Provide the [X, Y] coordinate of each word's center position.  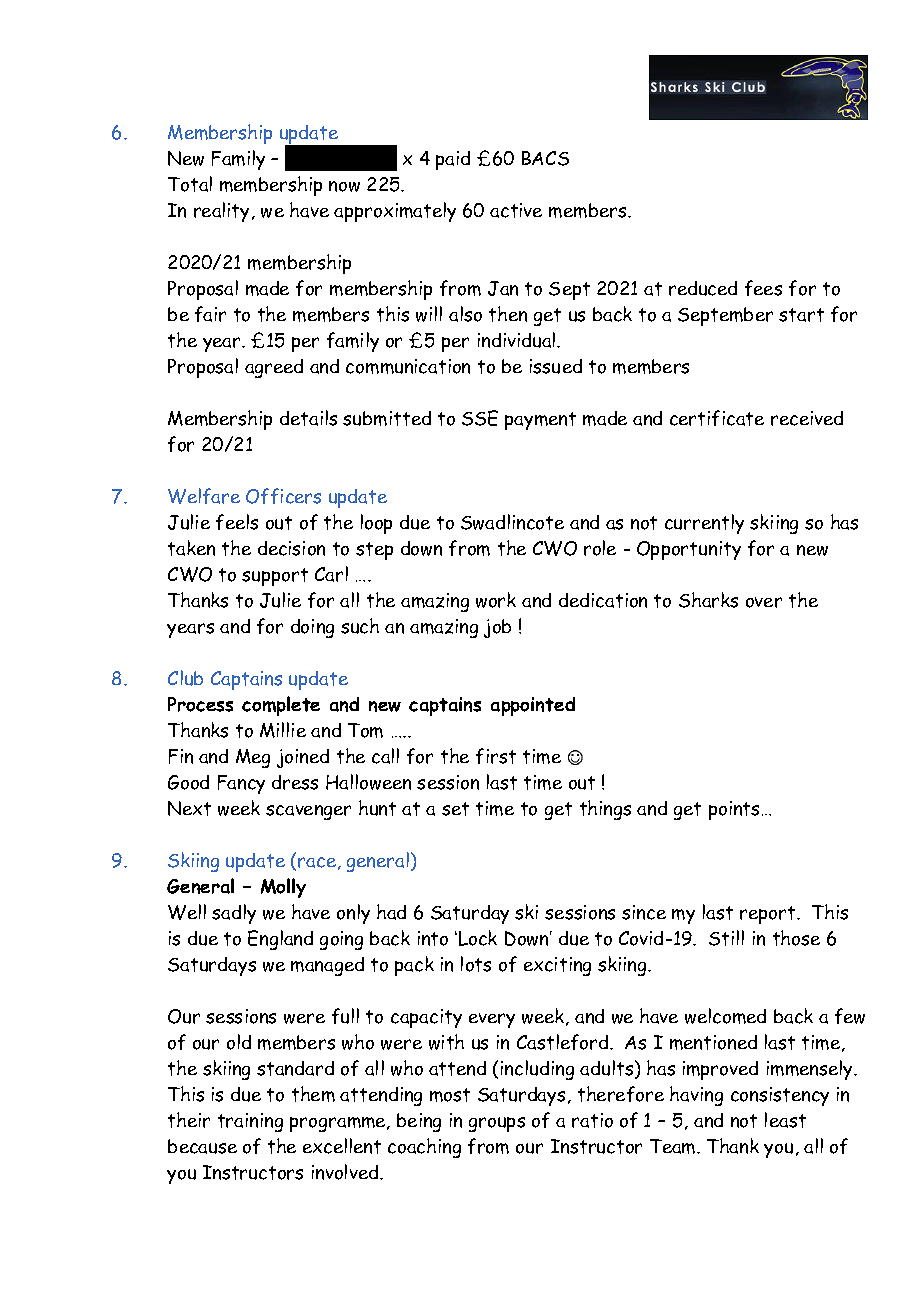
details [308, 418]
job [497, 628]
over [764, 602]
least [785, 1120]
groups [497, 1124]
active [516, 210]
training [250, 1122]
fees [763, 288]
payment [540, 421]
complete [281, 706]
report [769, 915]
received [807, 418]
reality [223, 212]
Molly [283, 888]
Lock [478, 938]
